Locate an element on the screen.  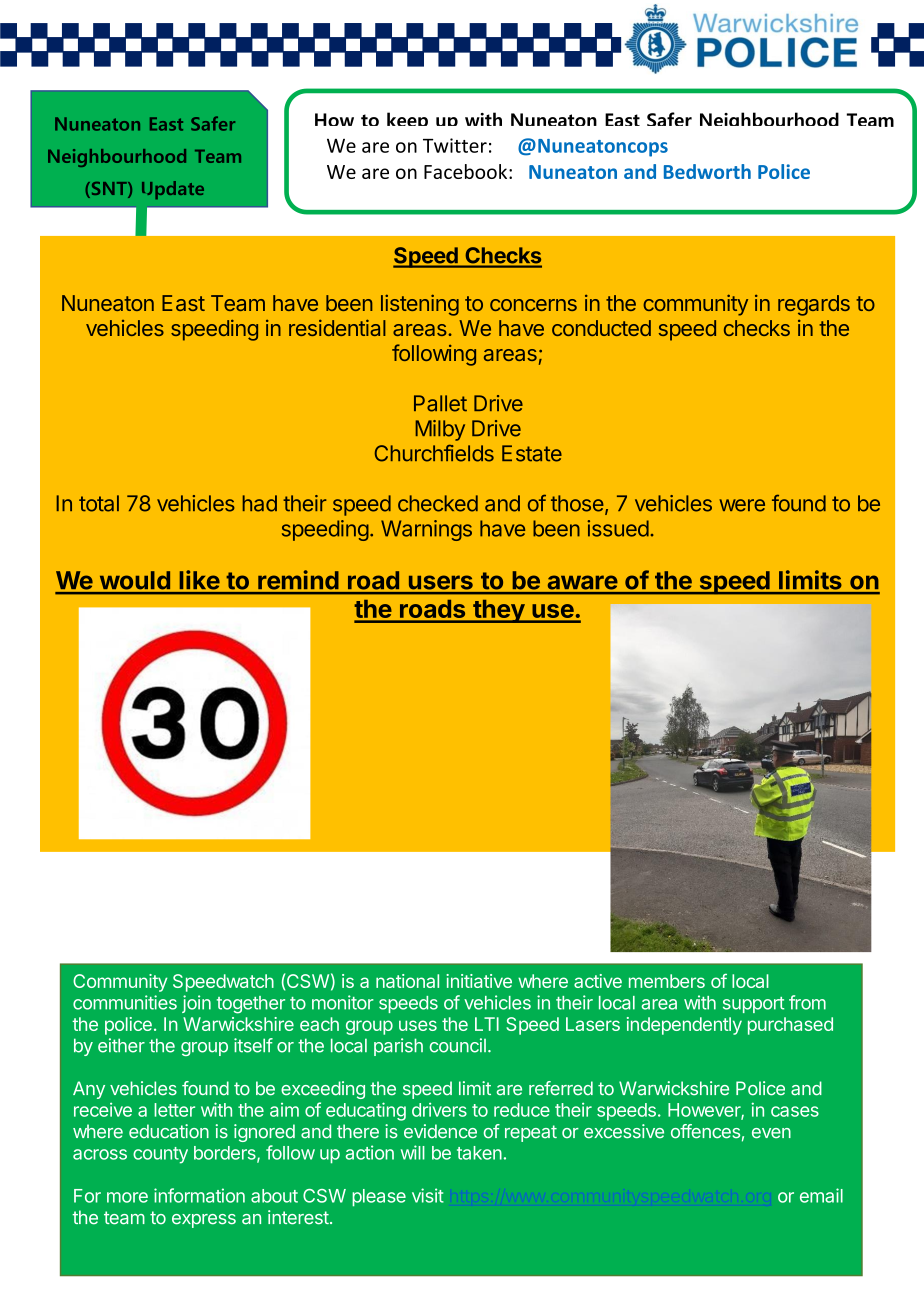
regards is located at coordinates (814, 305).
